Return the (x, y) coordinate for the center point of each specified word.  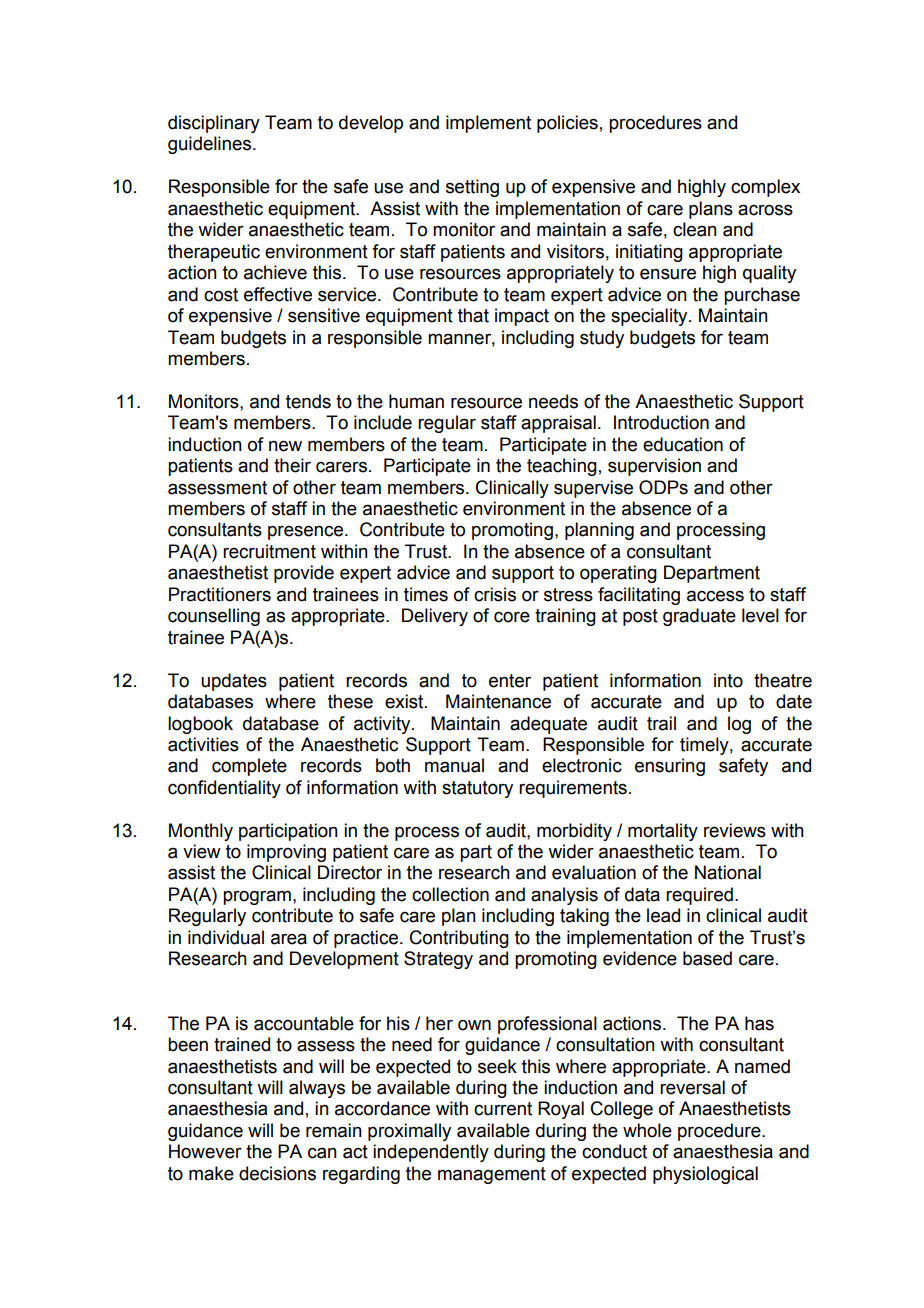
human (416, 401)
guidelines (209, 145)
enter (510, 681)
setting (472, 188)
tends (308, 401)
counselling (214, 617)
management (492, 1175)
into (728, 680)
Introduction (661, 422)
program (257, 897)
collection (450, 894)
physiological (705, 1175)
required (699, 896)
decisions (277, 1173)
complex (765, 188)
